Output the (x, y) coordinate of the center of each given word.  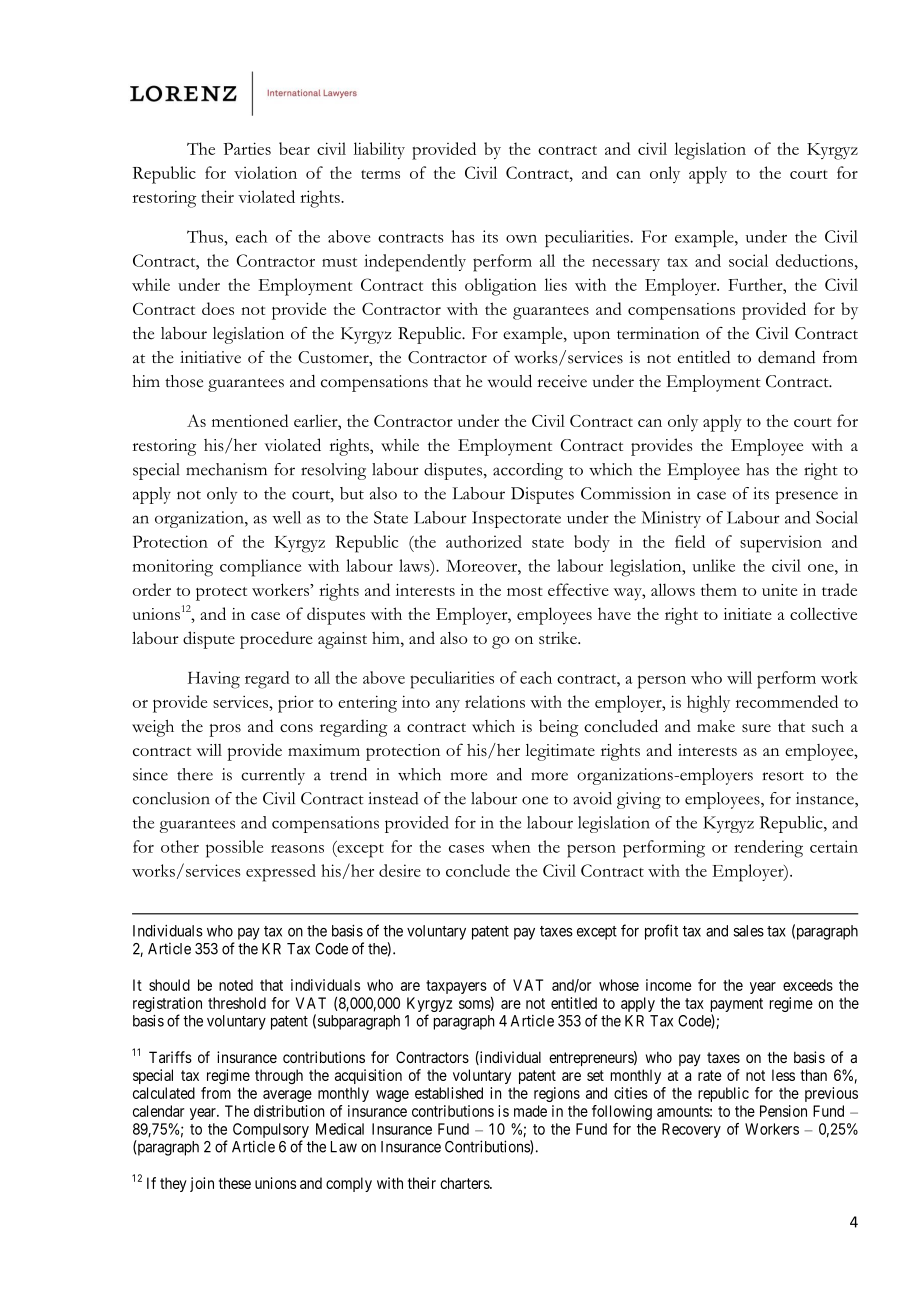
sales (748, 931)
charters (465, 1183)
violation (265, 172)
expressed (281, 873)
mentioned (250, 420)
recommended (787, 701)
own (521, 239)
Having (214, 680)
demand (786, 357)
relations (495, 701)
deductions (816, 260)
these (235, 1183)
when (511, 846)
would (510, 381)
